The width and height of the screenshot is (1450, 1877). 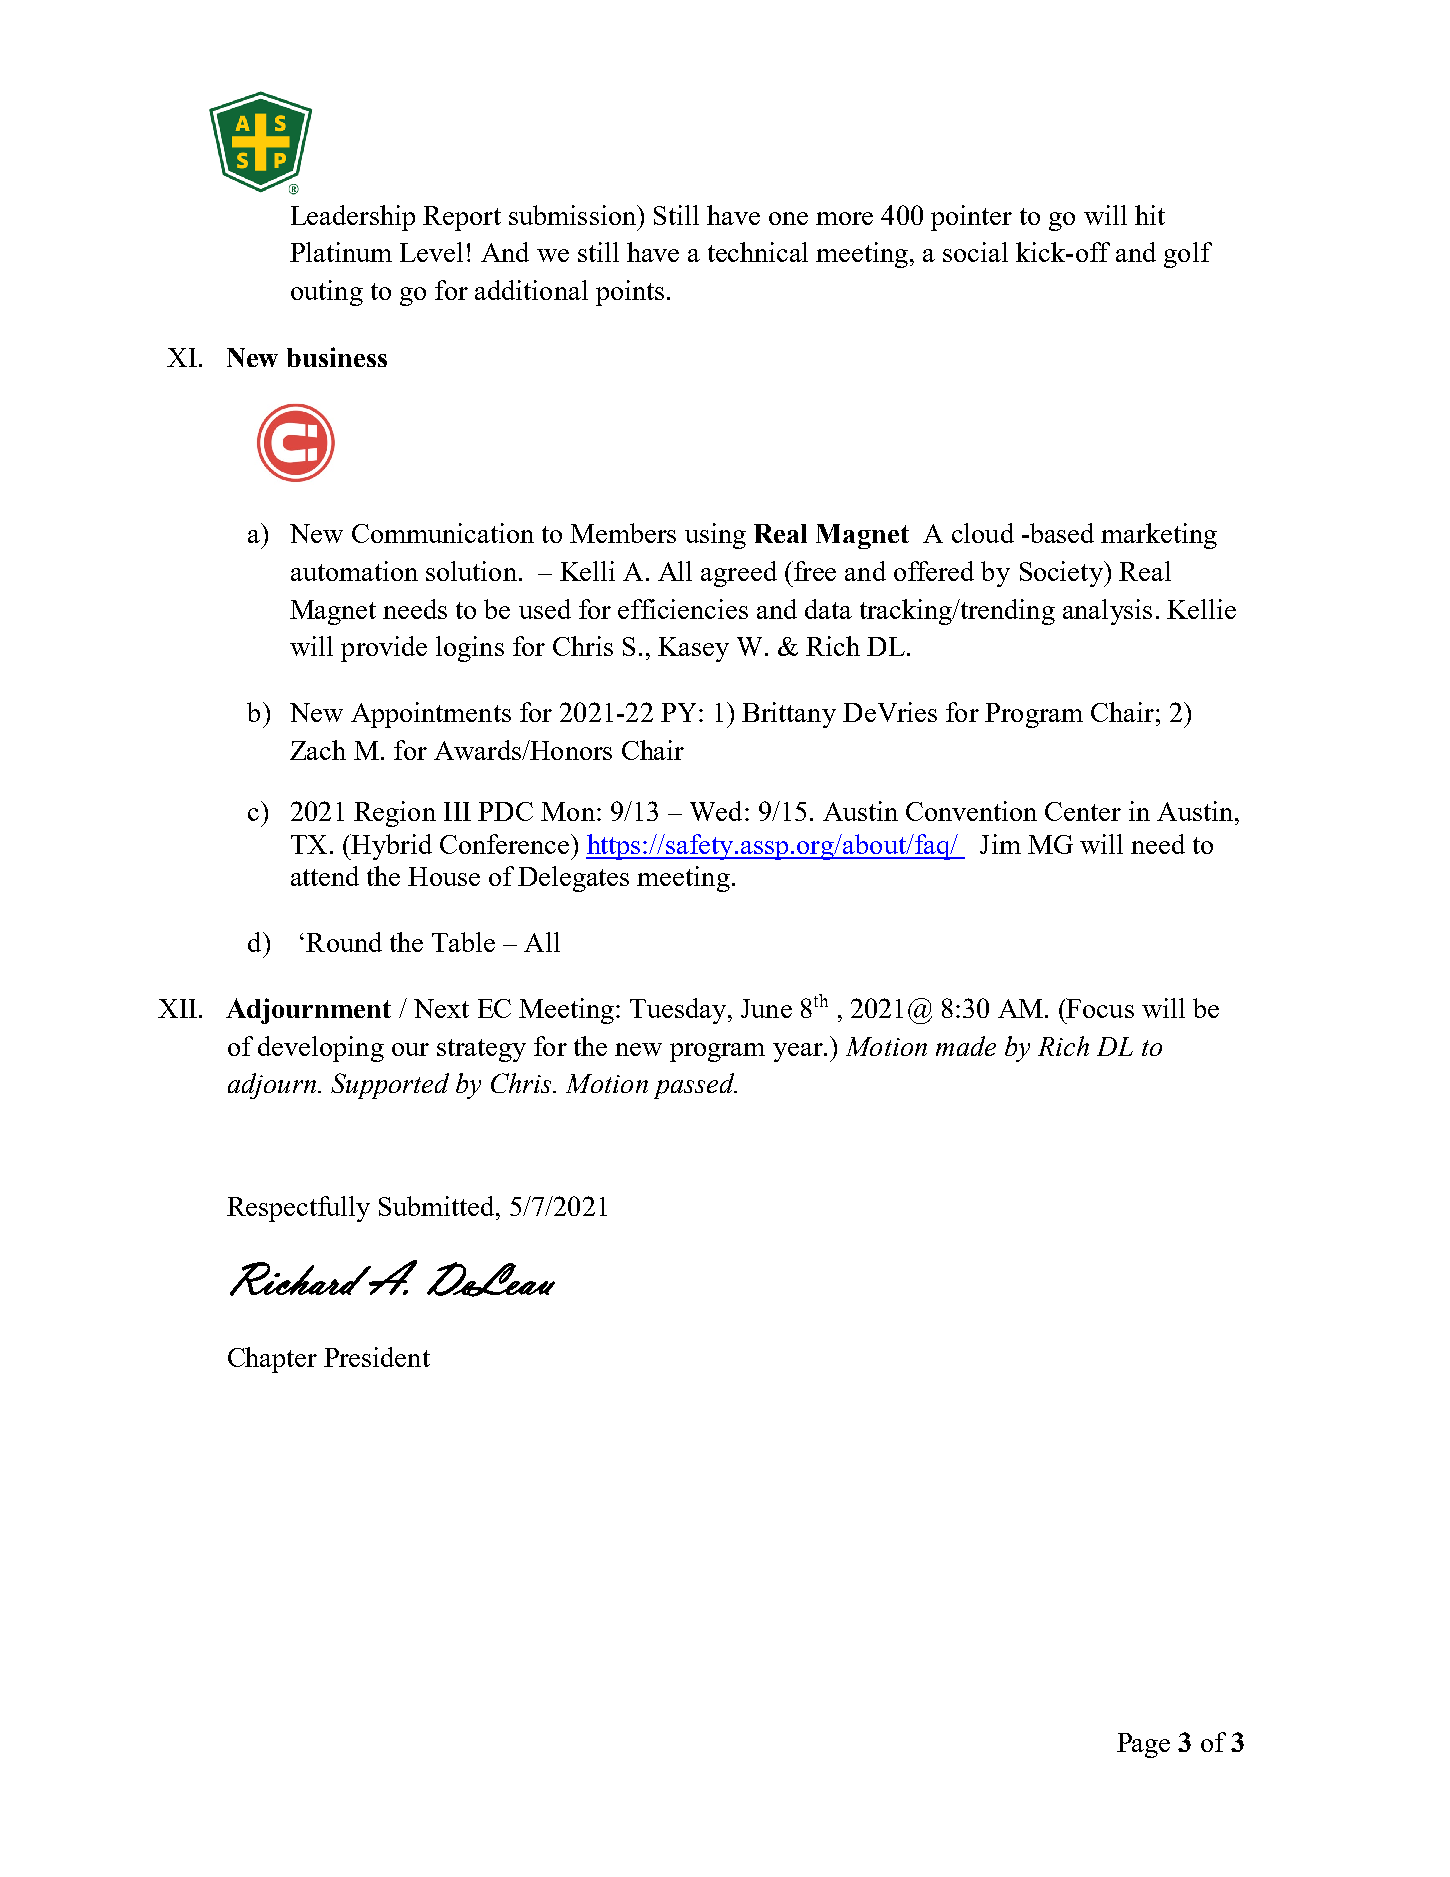 What do you see at coordinates (377, 1357) in the screenshot?
I see `President` at bounding box center [377, 1357].
